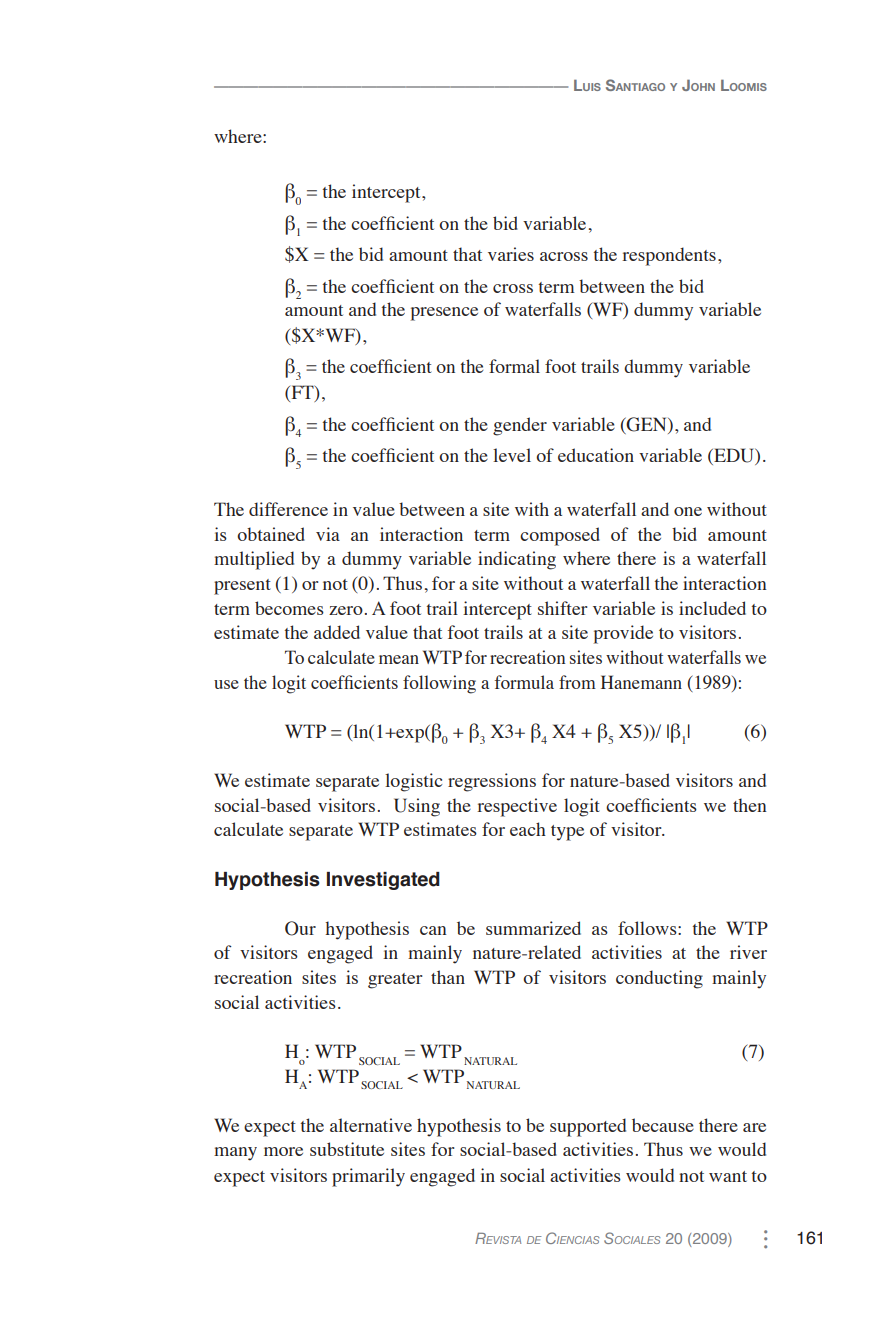 This screenshot has width=896, height=1322. What do you see at coordinates (283, 1151) in the screenshot?
I see `more` at bounding box center [283, 1151].
